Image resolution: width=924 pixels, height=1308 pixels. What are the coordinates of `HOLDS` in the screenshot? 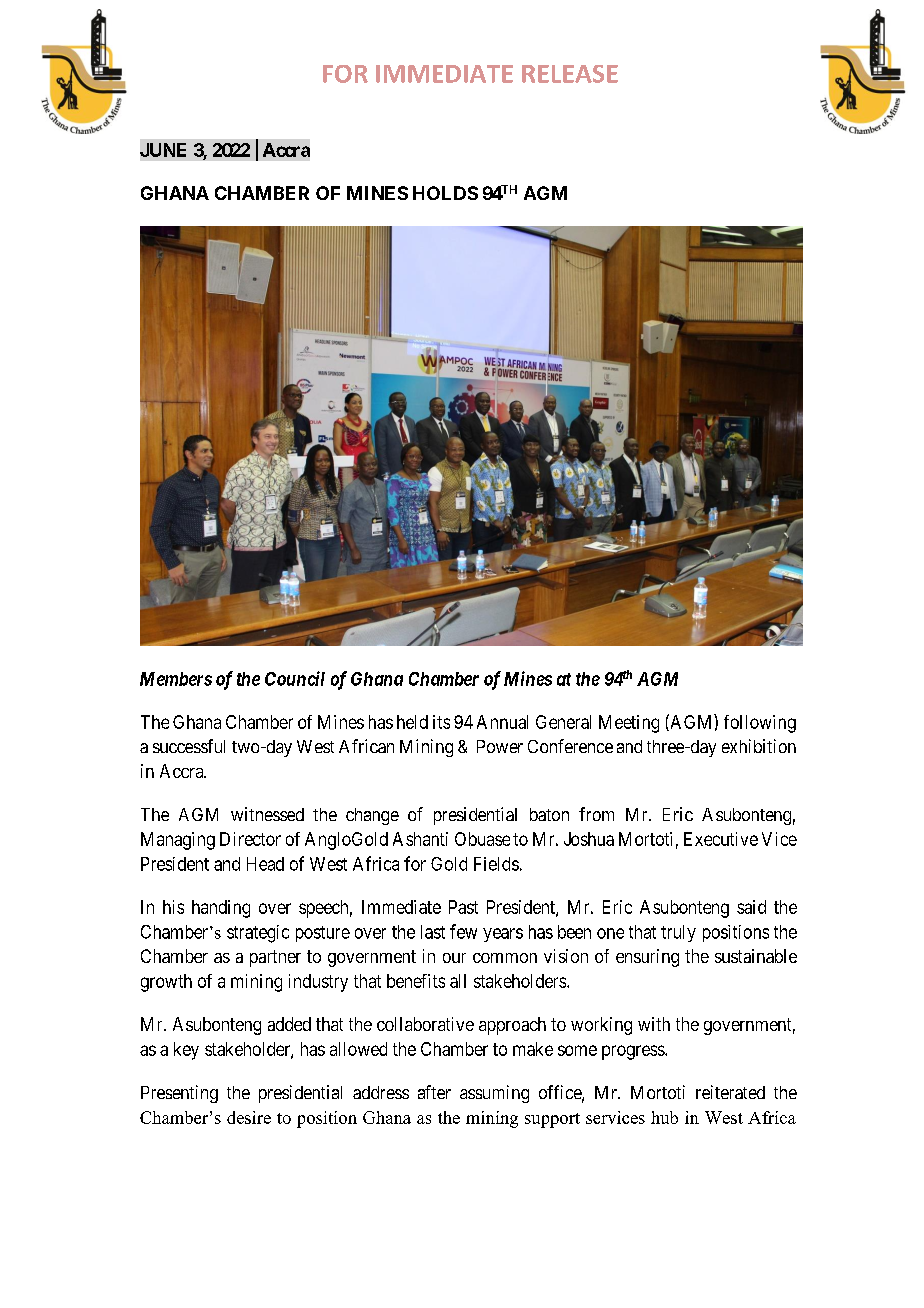 It's located at (445, 193).
